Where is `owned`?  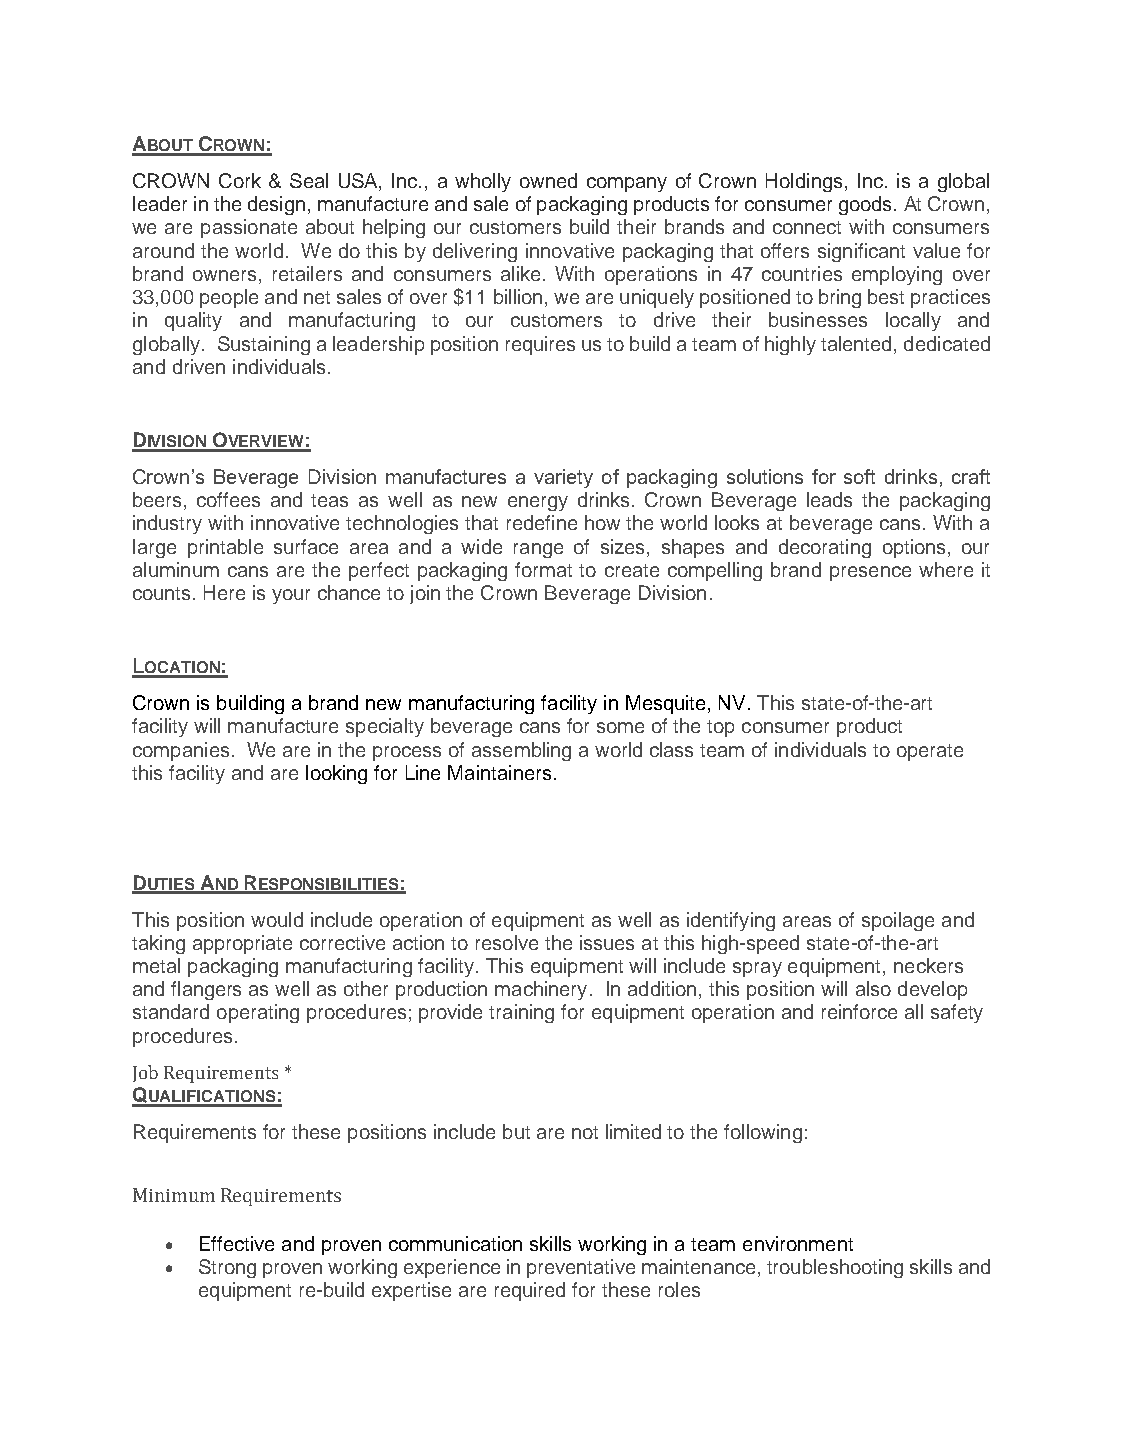
owned is located at coordinates (548, 180).
